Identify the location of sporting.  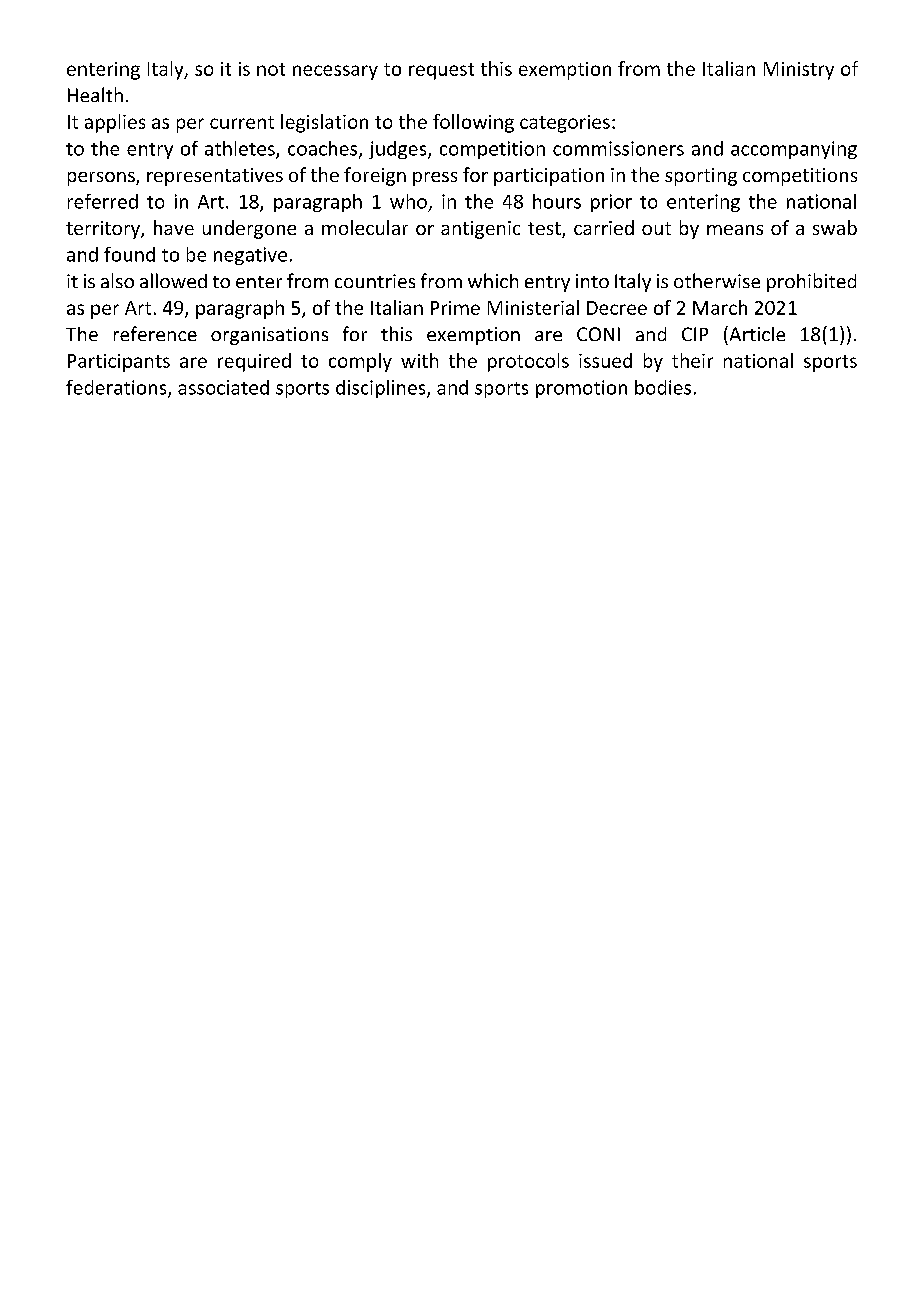
(701, 177).
